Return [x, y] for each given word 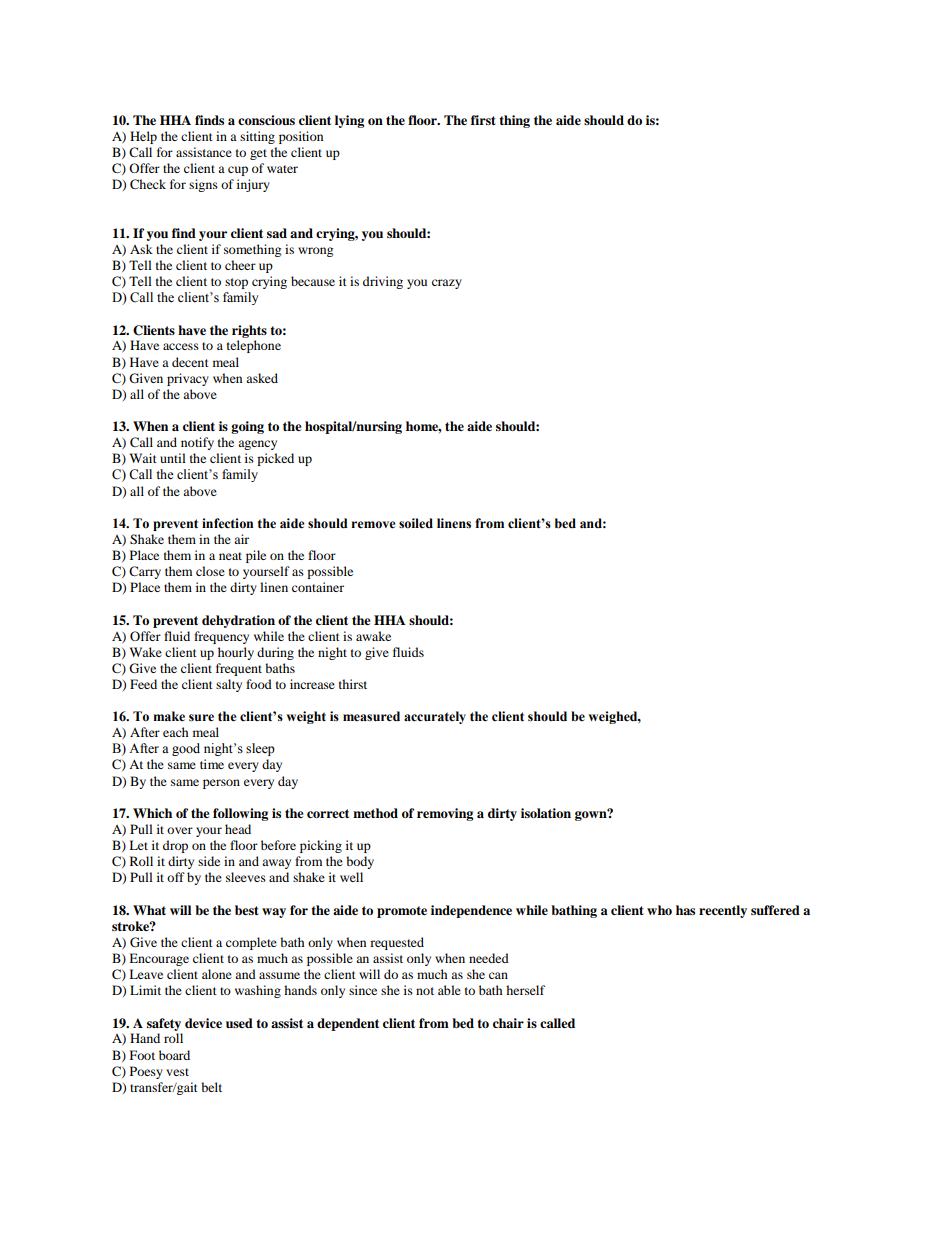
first [483, 120]
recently [723, 911]
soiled [416, 523]
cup [238, 171]
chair [508, 1023]
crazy [447, 284]
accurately [435, 717]
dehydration [238, 621]
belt [211, 1087]
